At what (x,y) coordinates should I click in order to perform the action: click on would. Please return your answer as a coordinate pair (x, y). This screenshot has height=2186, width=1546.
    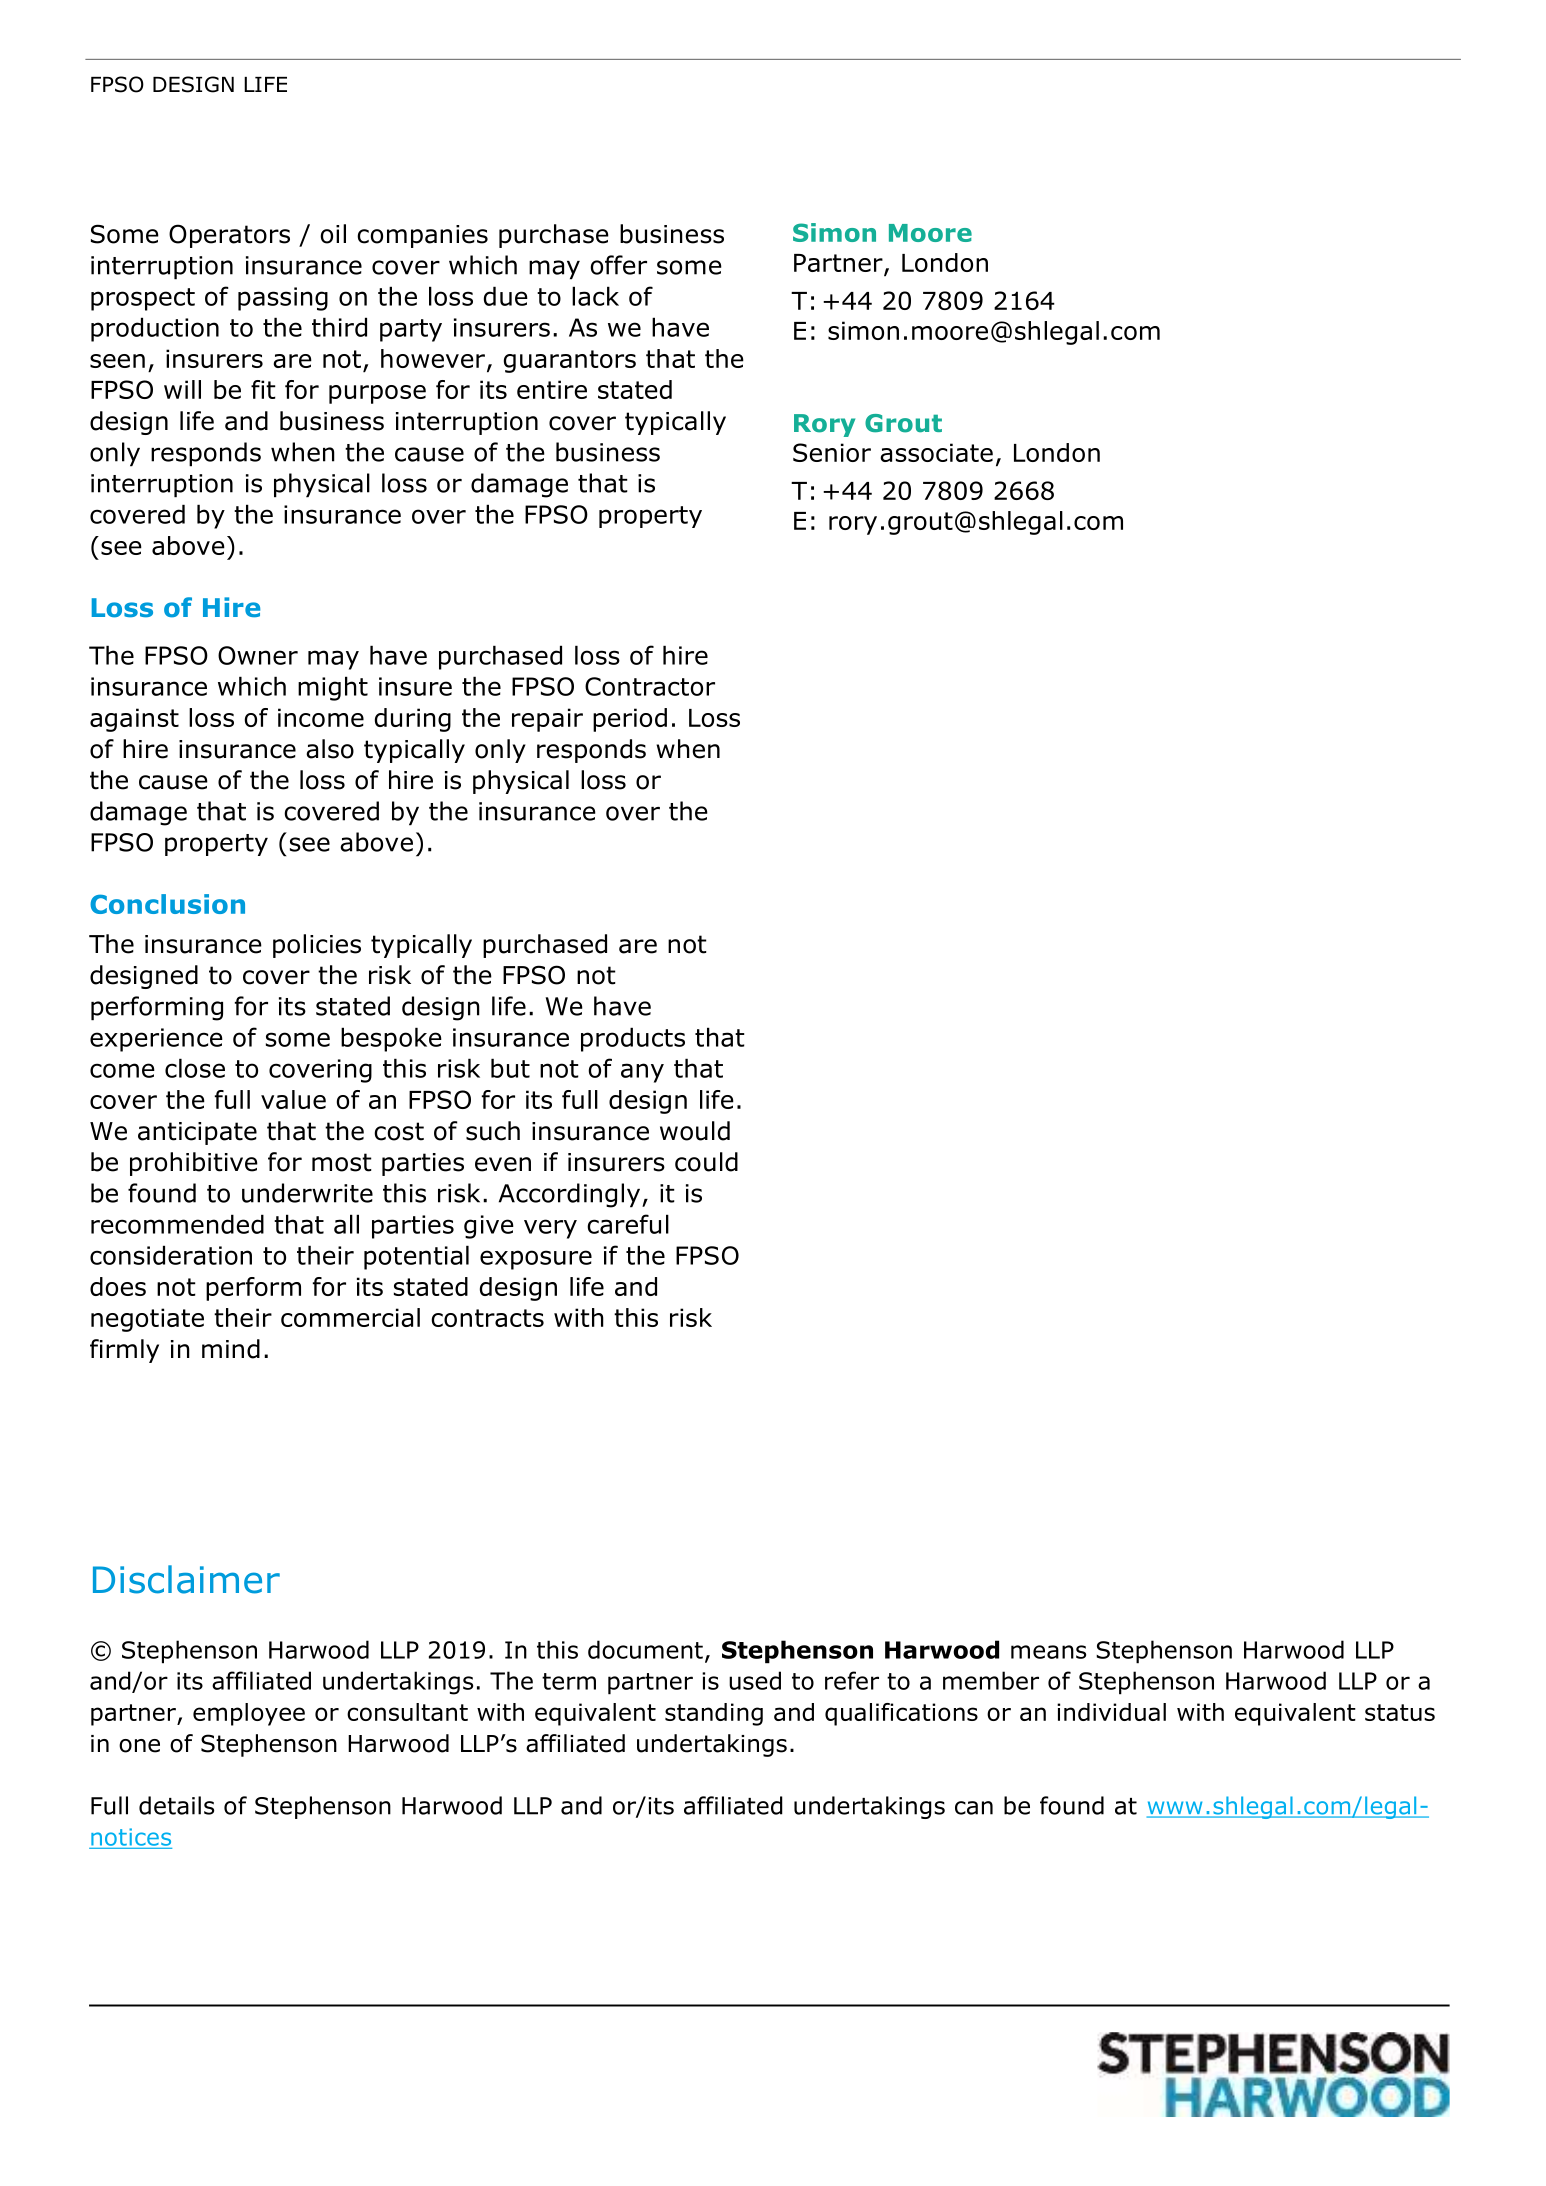
    Looking at the image, I should click on (695, 1131).
